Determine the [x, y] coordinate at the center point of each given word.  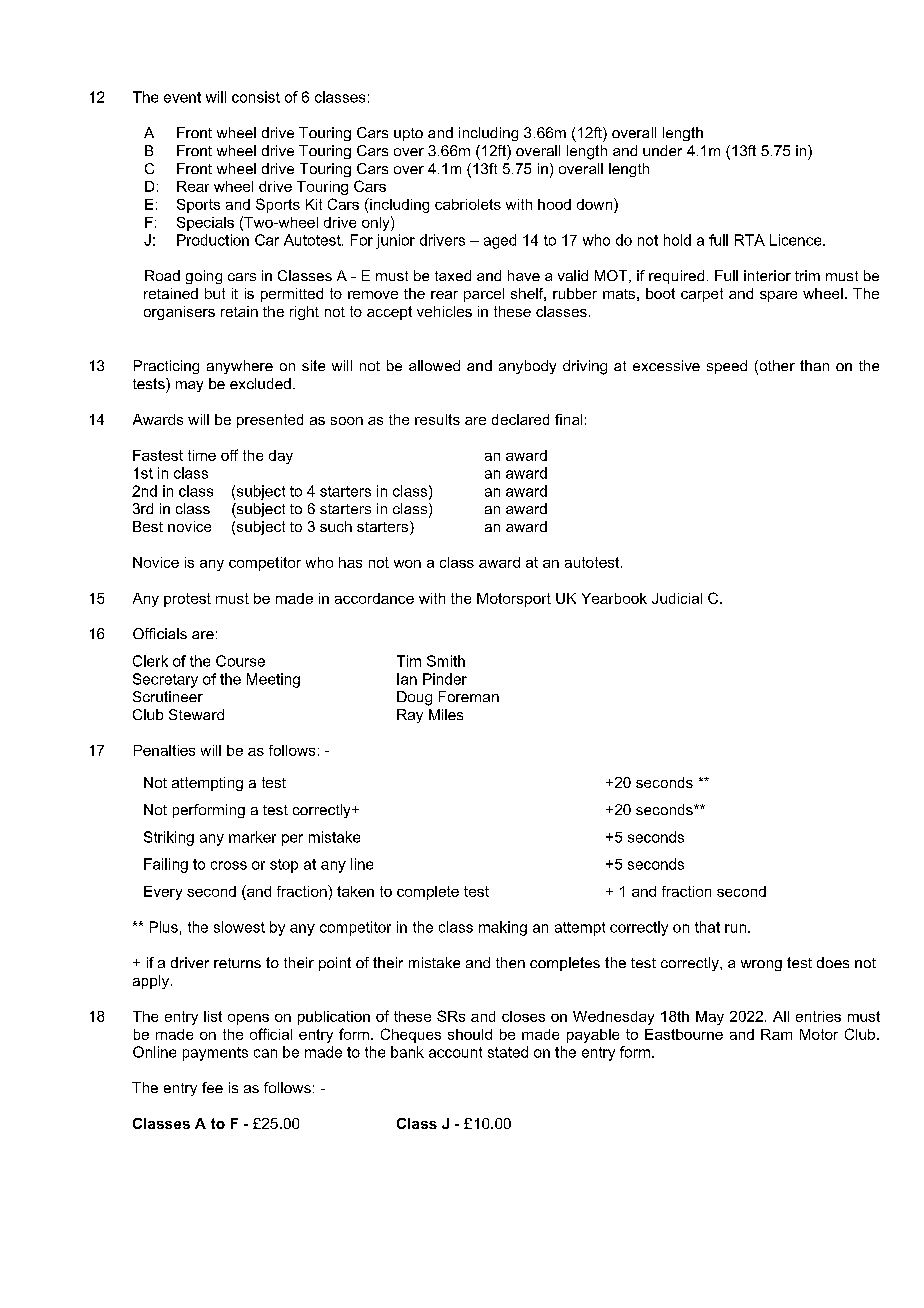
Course [240, 661]
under [662, 150]
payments [215, 1054]
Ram [776, 1034]
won [407, 564]
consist [256, 97]
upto [408, 134]
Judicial [677, 598]
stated [508, 1052]
